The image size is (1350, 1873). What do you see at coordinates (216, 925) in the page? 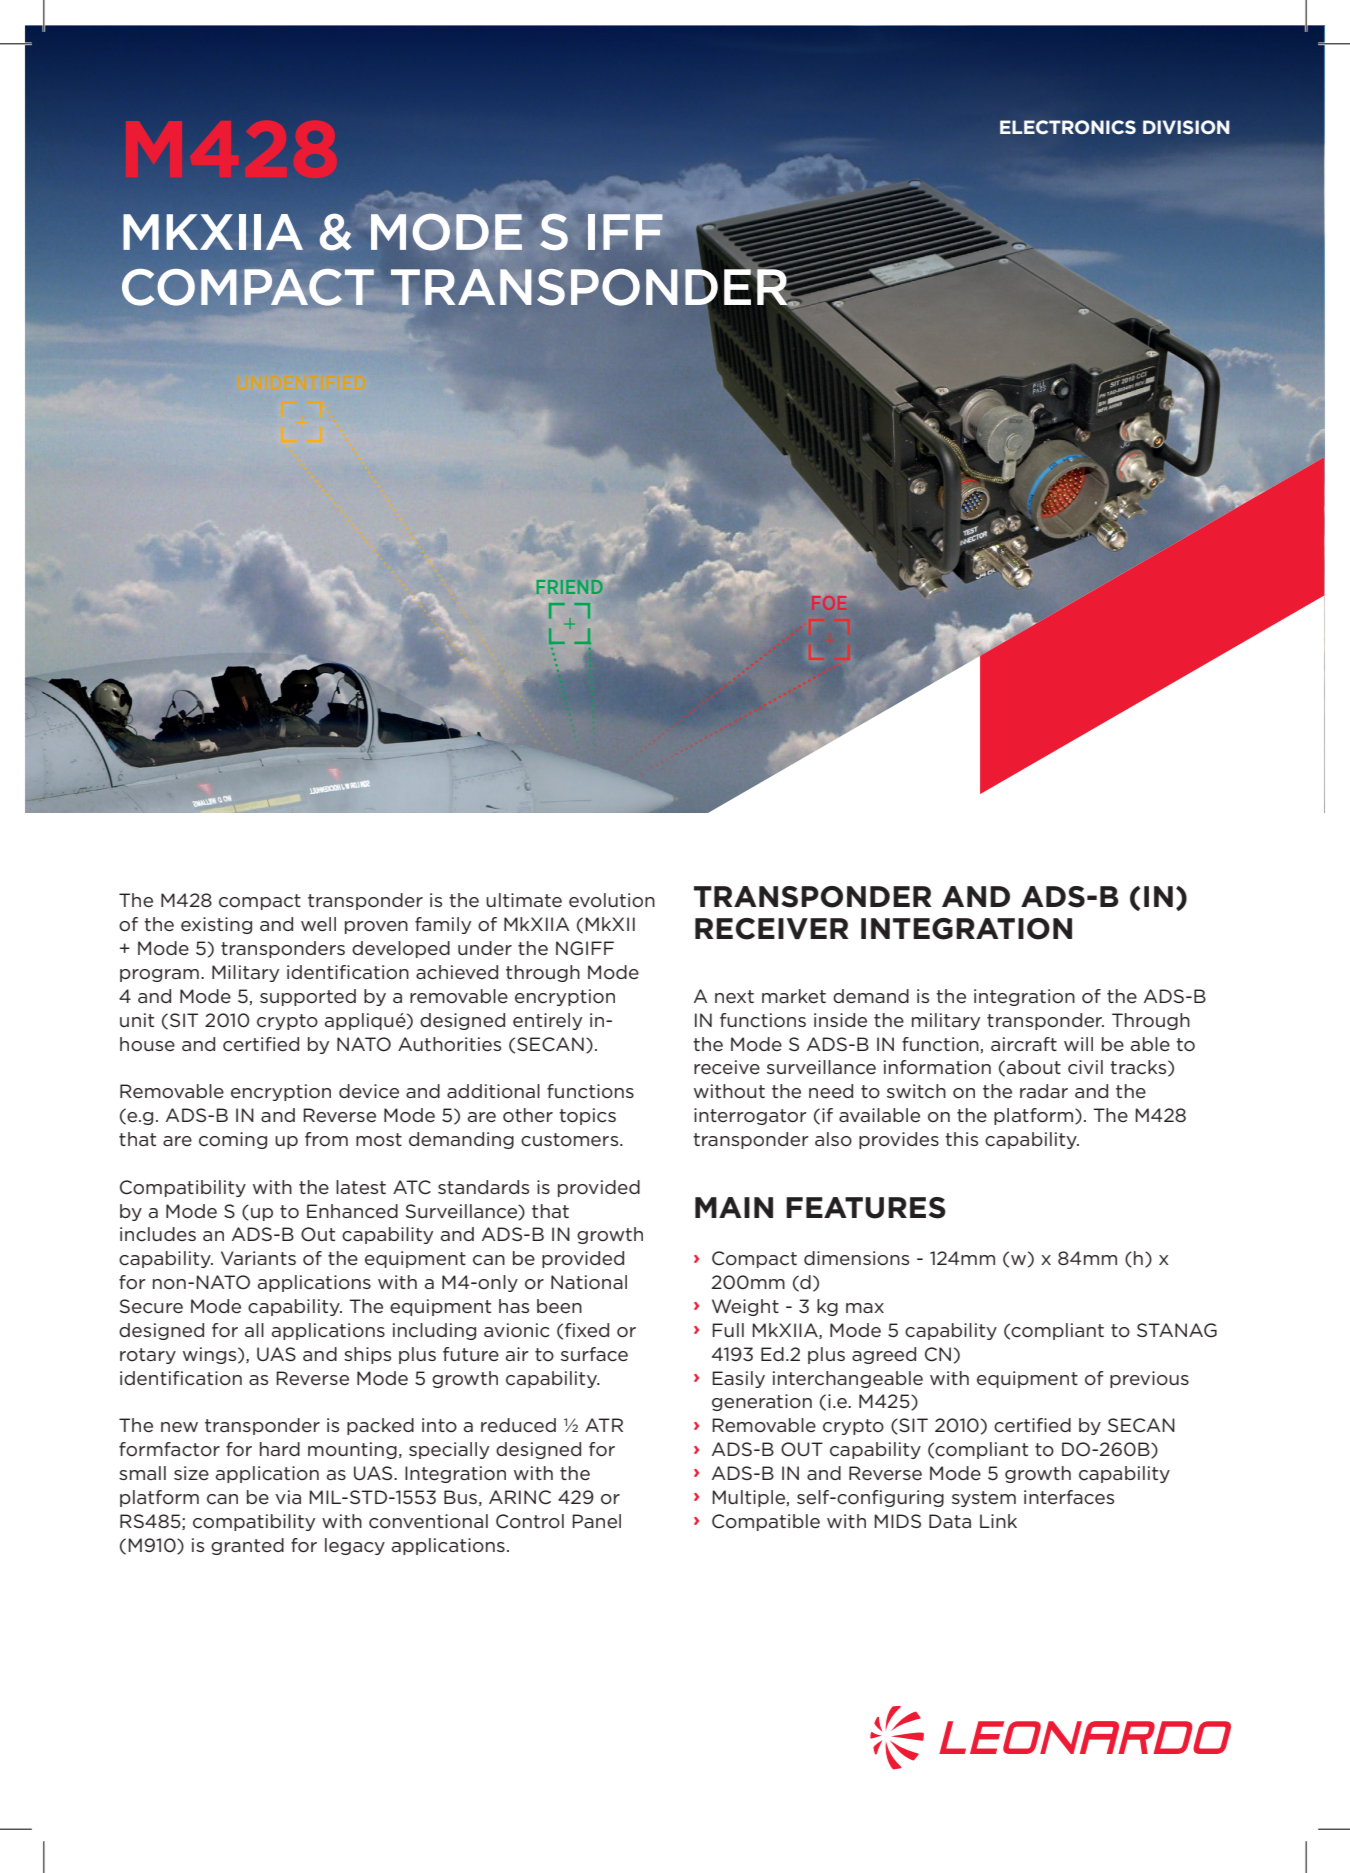
I see `existing` at bounding box center [216, 925].
